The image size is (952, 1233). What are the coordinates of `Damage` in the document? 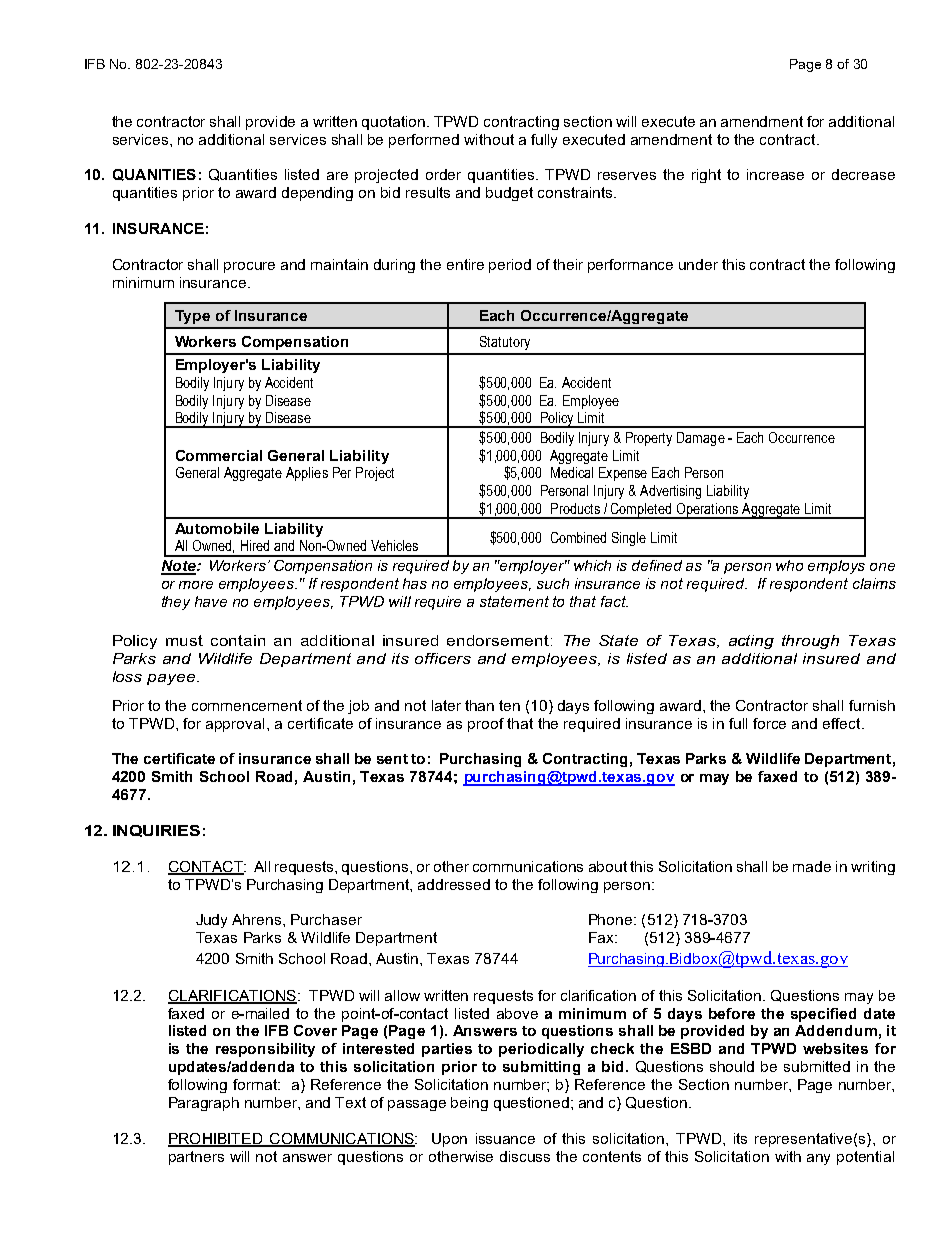 It's located at (701, 439).
